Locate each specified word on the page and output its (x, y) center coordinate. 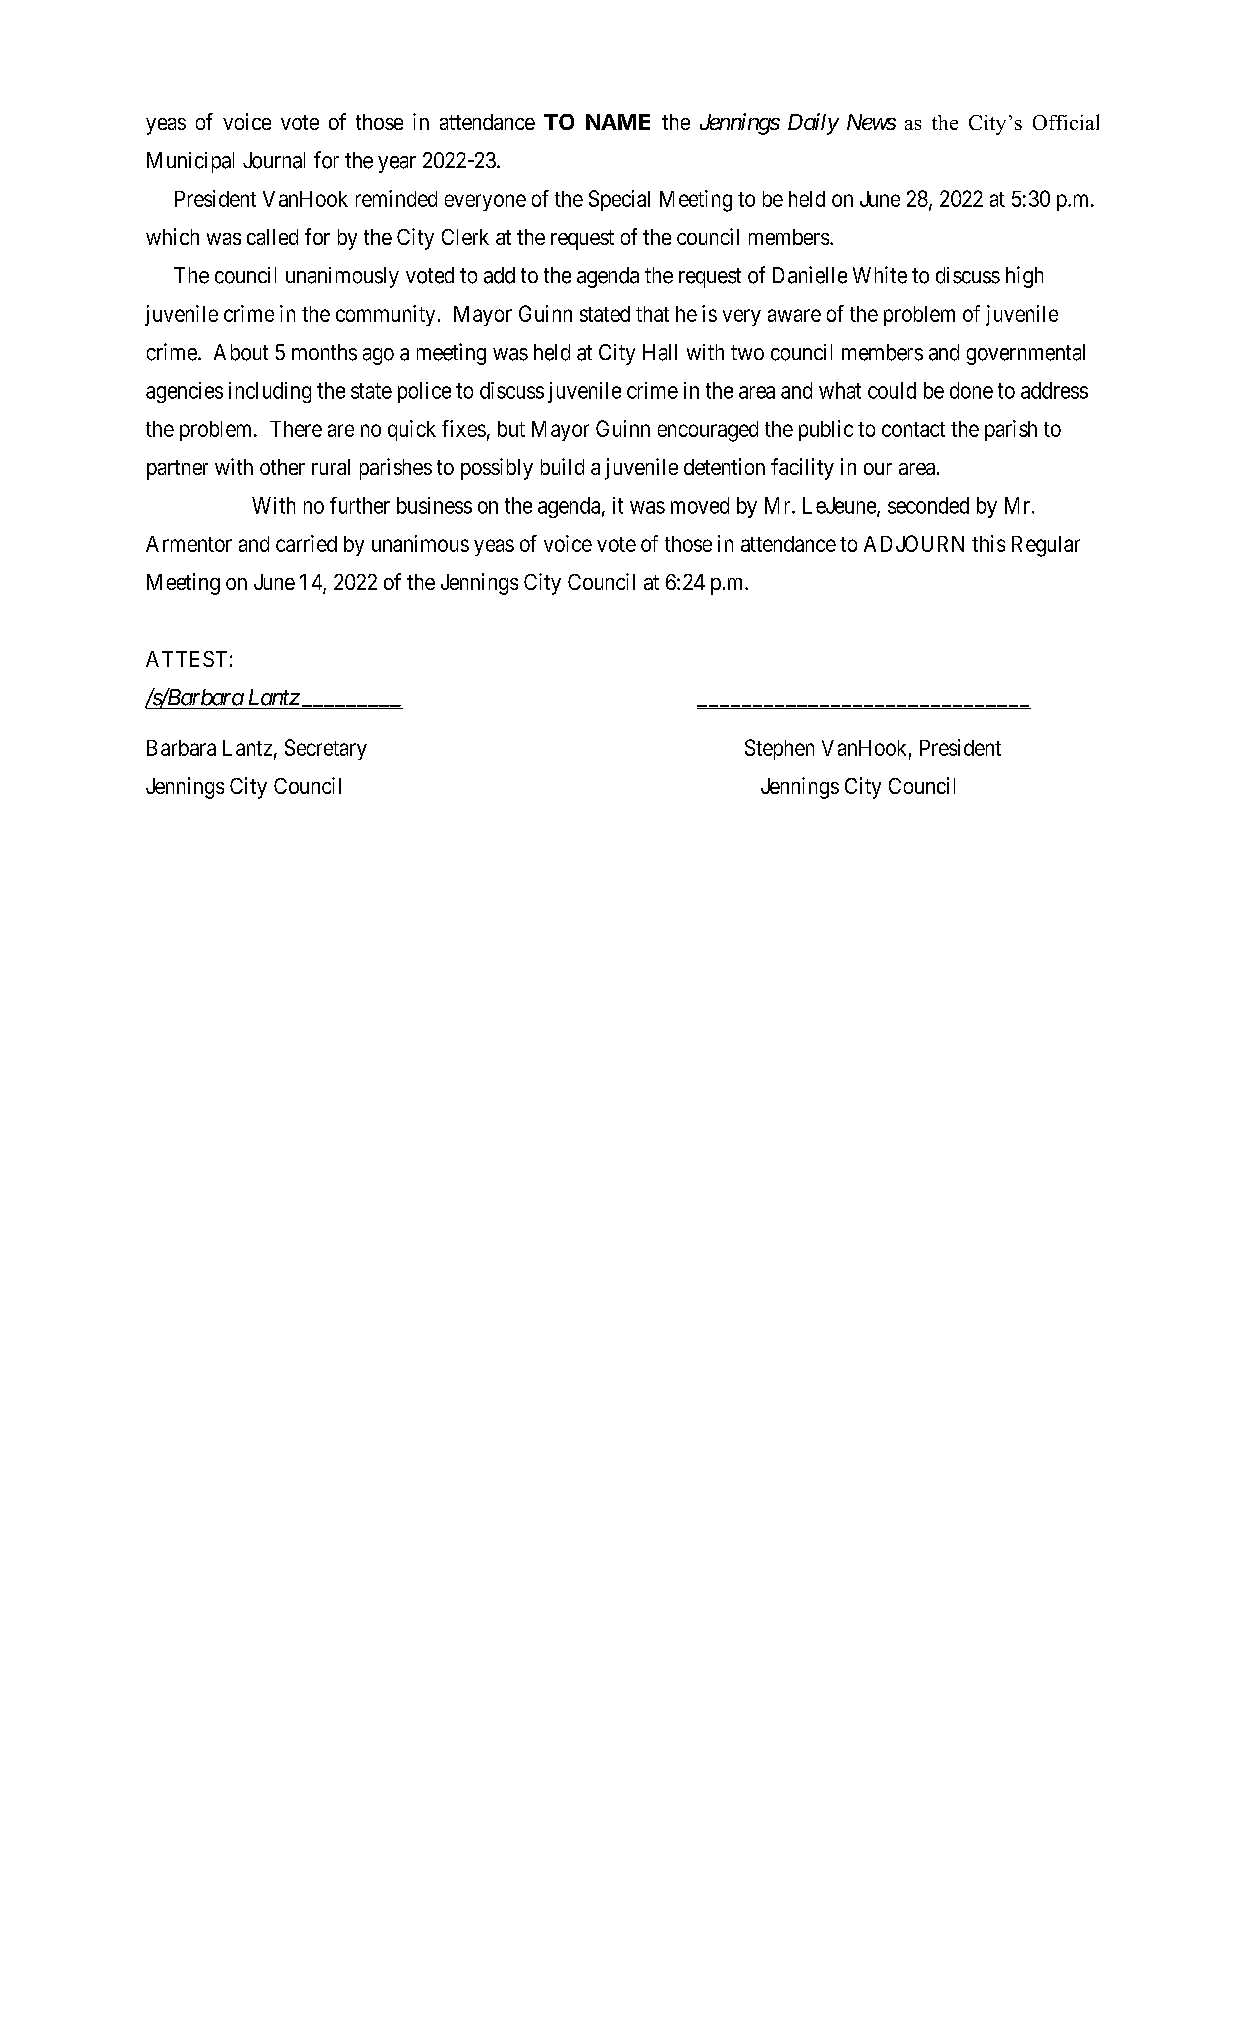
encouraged (708, 431)
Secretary (326, 749)
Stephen (779, 749)
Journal (274, 160)
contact (913, 429)
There (296, 429)
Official (1066, 122)
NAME (618, 122)
